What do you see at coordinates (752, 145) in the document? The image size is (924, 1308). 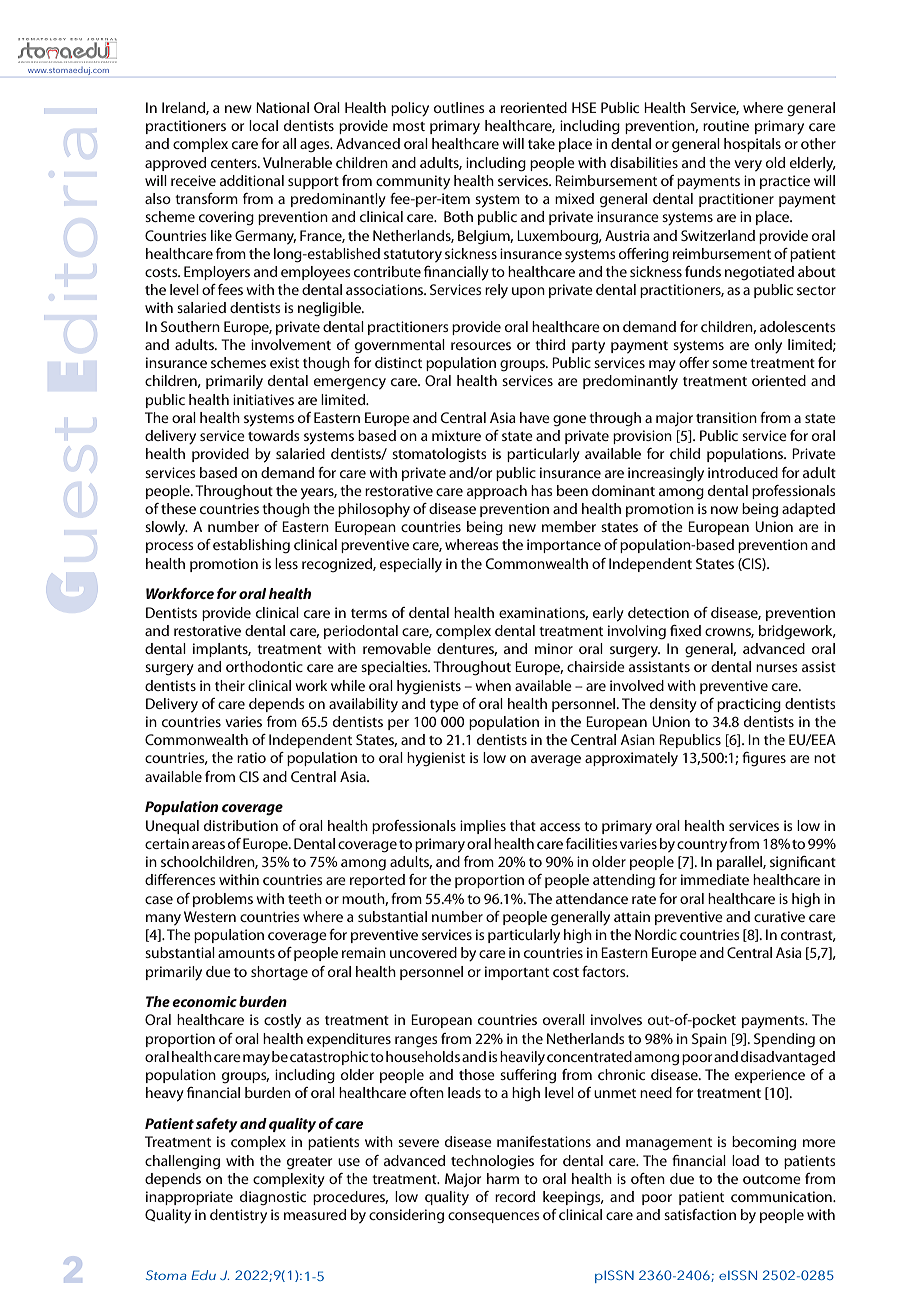 I see `hospitals` at bounding box center [752, 145].
